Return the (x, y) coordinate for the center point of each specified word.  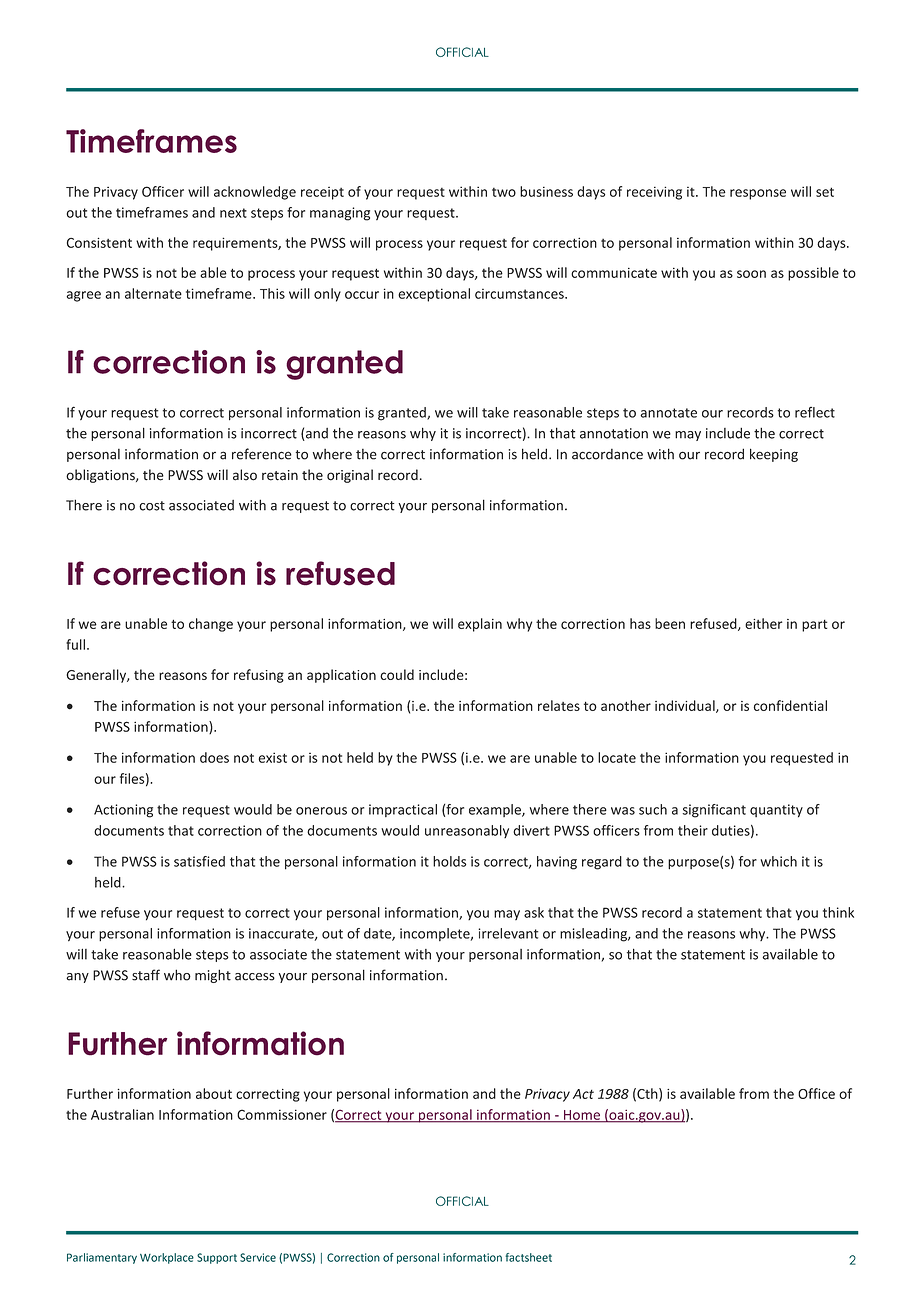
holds (449, 861)
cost (152, 506)
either (763, 623)
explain (480, 625)
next (233, 213)
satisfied (199, 861)
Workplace (167, 1258)
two (504, 192)
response (758, 194)
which (778, 861)
